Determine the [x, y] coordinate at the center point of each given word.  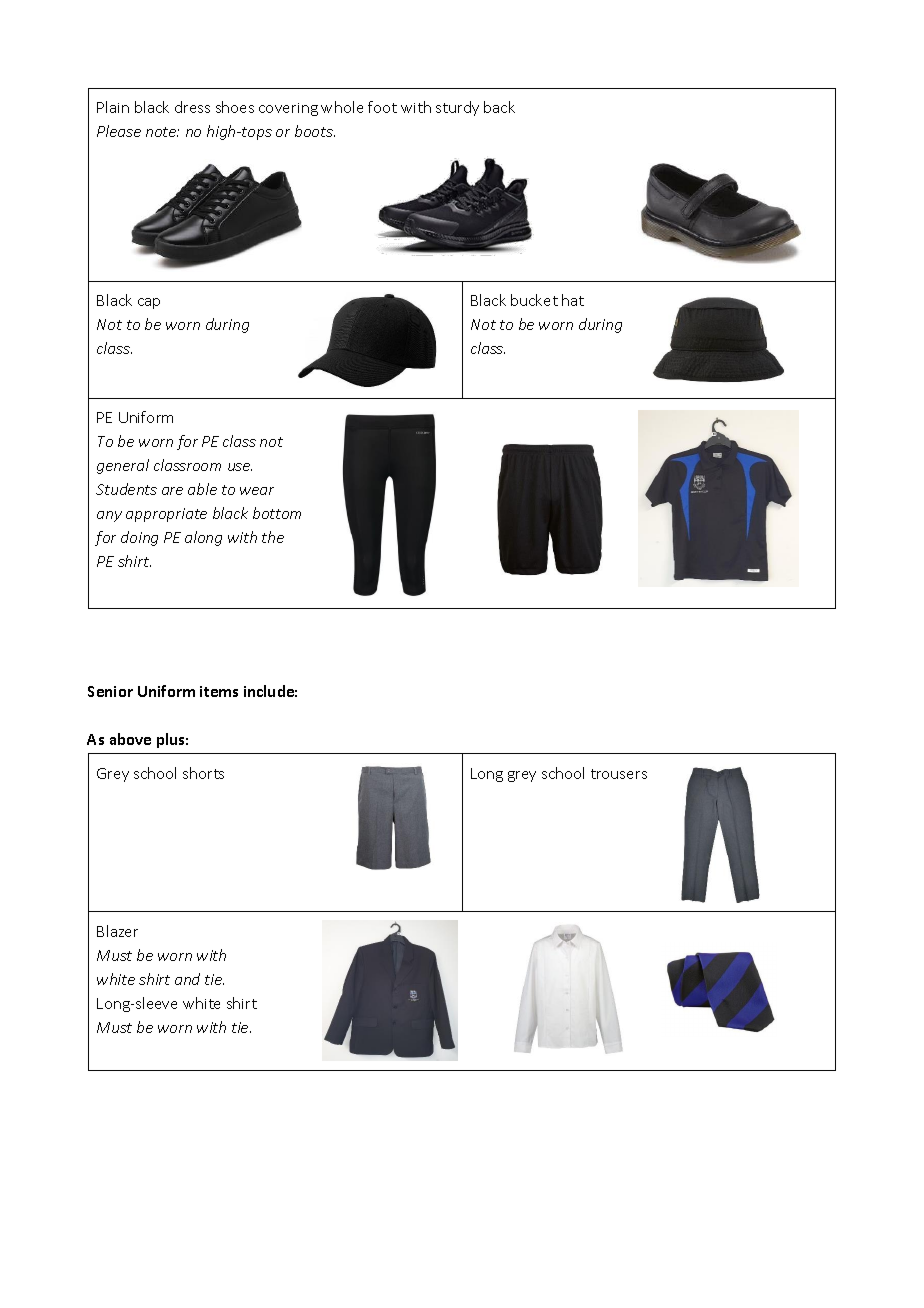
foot [382, 107]
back [499, 107]
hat [573, 300]
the [273, 537]
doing [139, 538]
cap [149, 303]
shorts [203, 773]
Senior [110, 691]
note [162, 132]
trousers [619, 774]
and [187, 979]
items [219, 691]
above [130, 739]
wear [257, 491]
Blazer [117, 931]
